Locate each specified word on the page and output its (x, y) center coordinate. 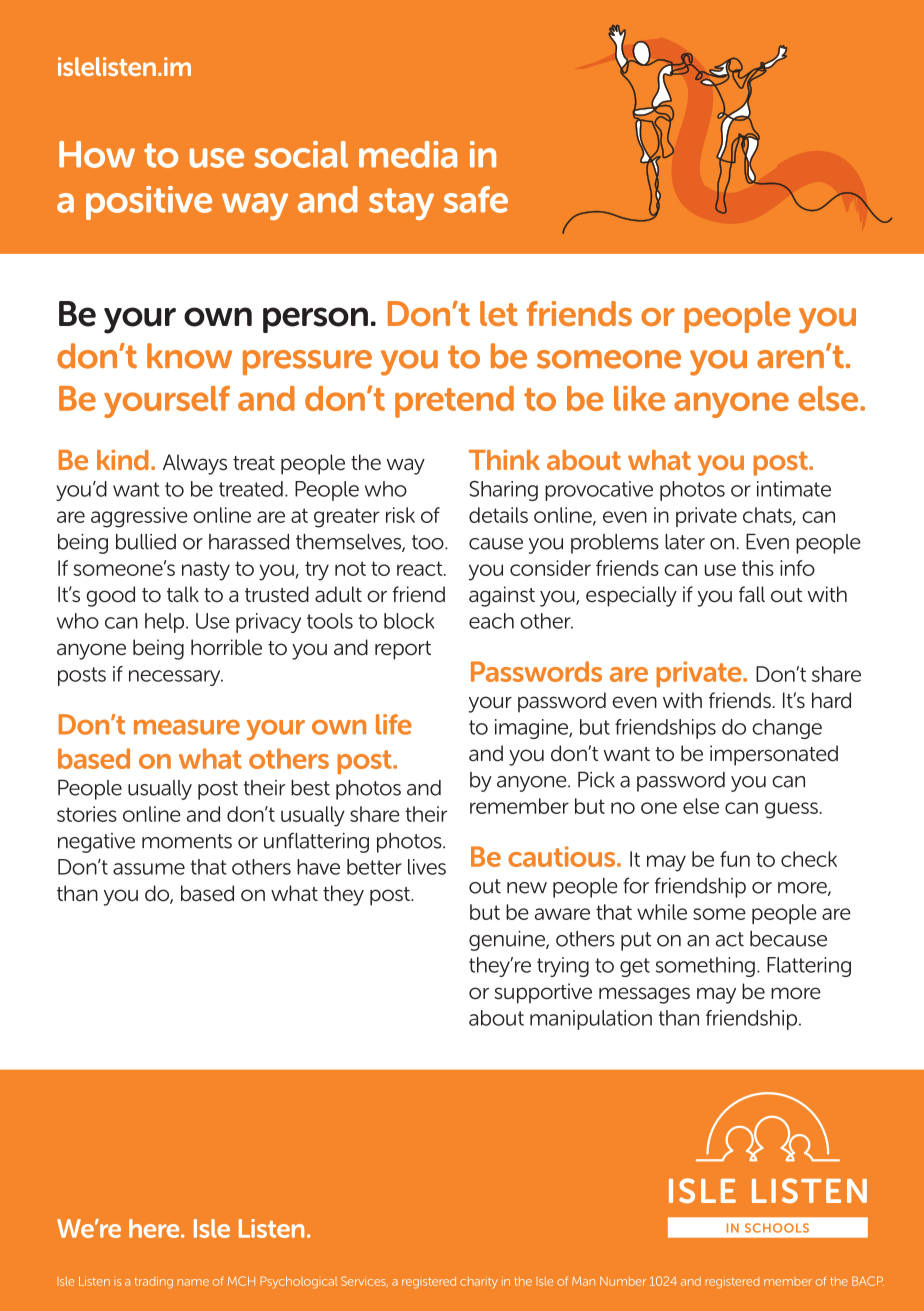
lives (427, 867)
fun (735, 859)
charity (479, 1283)
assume (149, 869)
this (758, 568)
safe (476, 199)
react (421, 568)
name (193, 1282)
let (499, 313)
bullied (146, 542)
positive (149, 203)
